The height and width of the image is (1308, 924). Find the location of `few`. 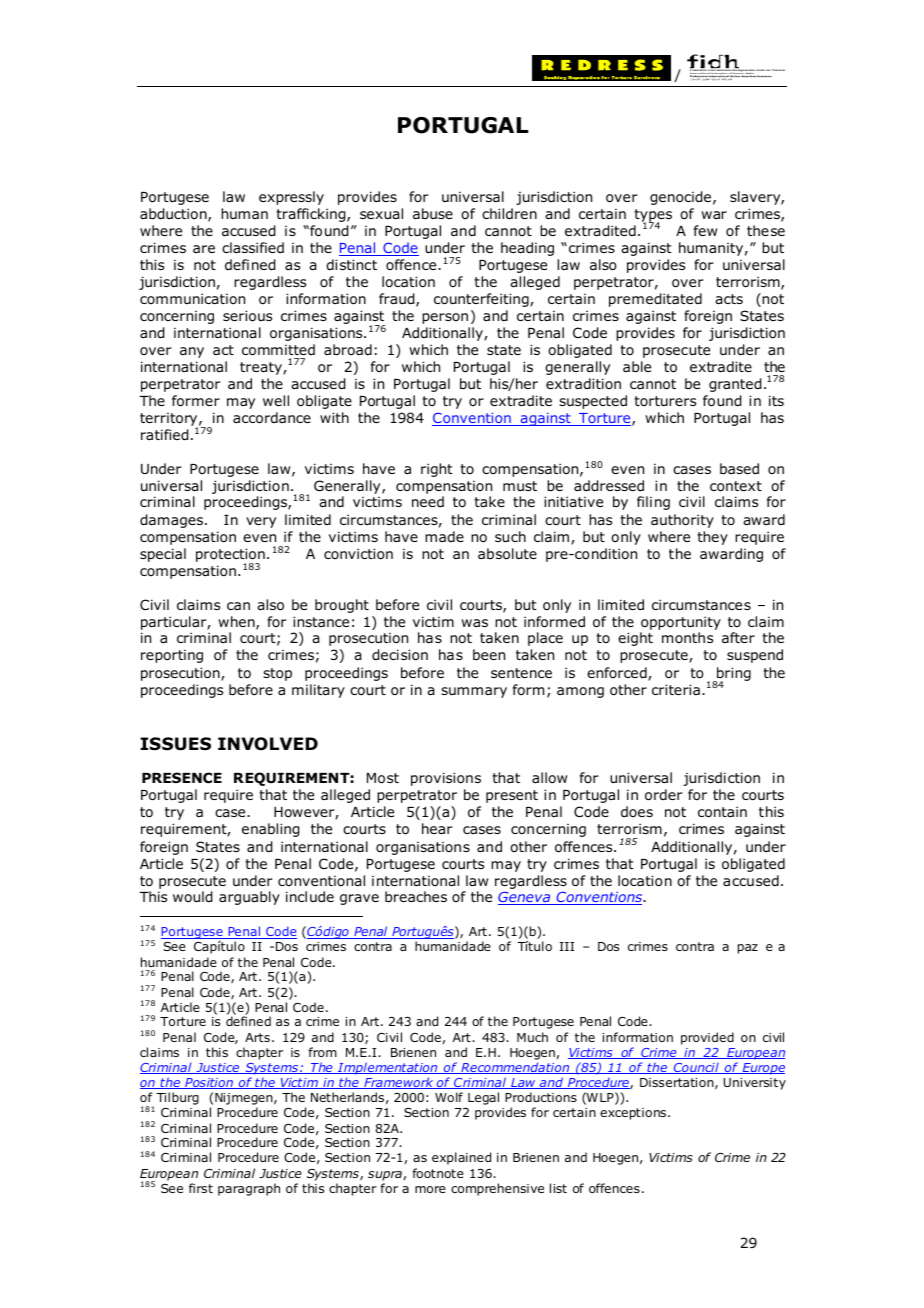

few is located at coordinates (705, 230).
